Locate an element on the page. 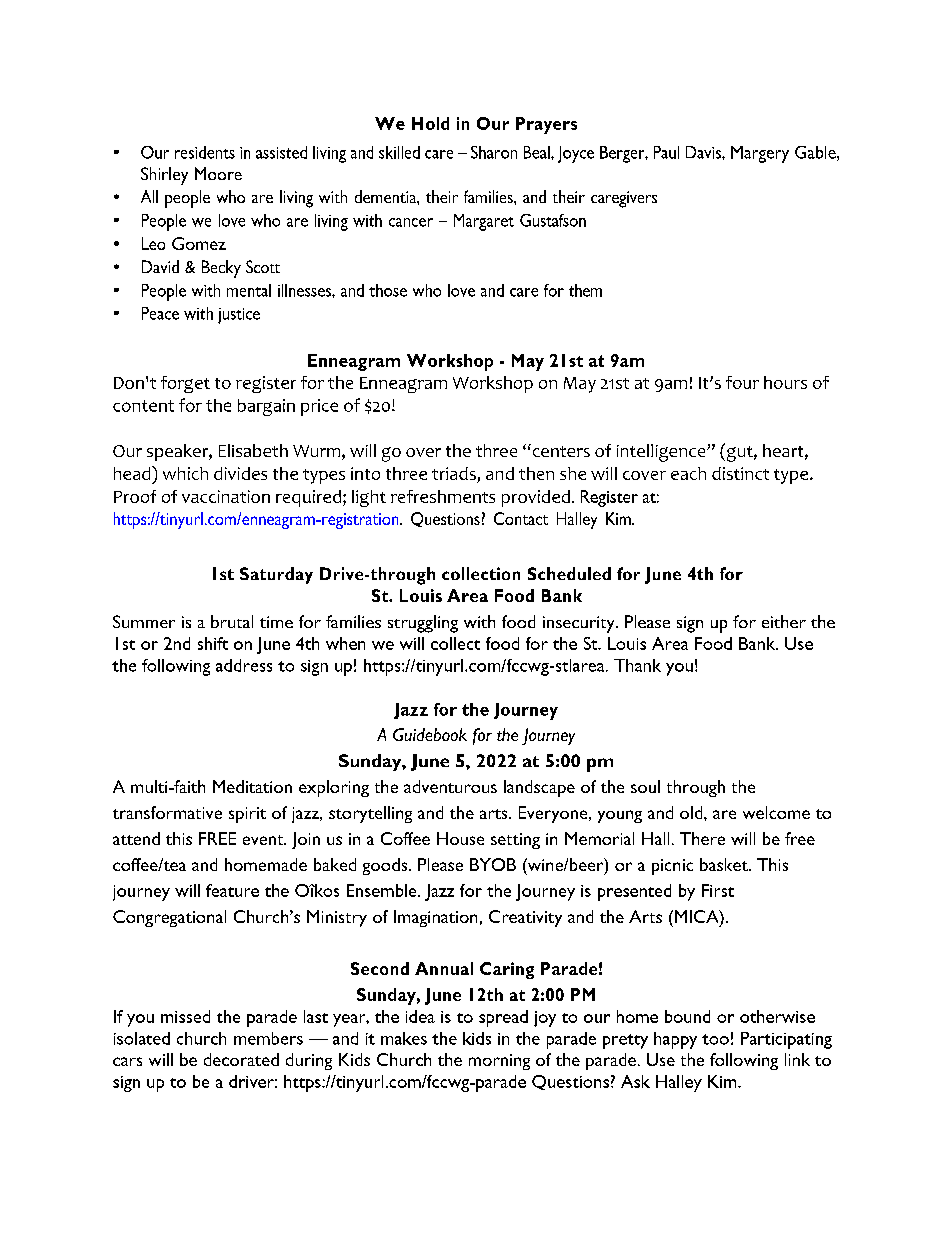 This page has width=952, height=1233. Meditation is located at coordinates (252, 786).
